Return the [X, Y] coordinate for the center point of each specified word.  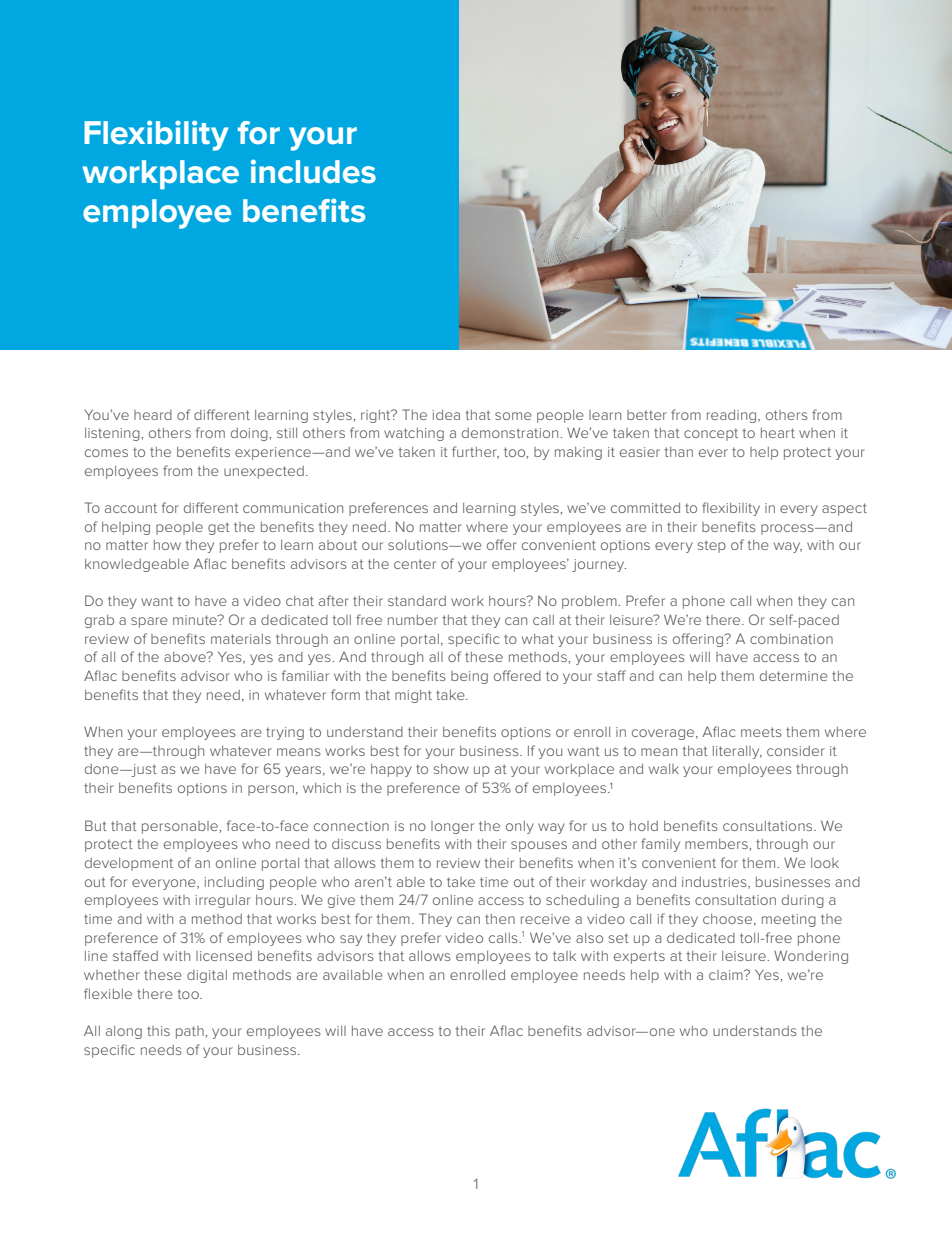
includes [313, 171]
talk [564, 956]
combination [791, 639]
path [191, 1032]
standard [417, 601]
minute [196, 620]
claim [727, 975]
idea [446, 415]
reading [733, 416]
